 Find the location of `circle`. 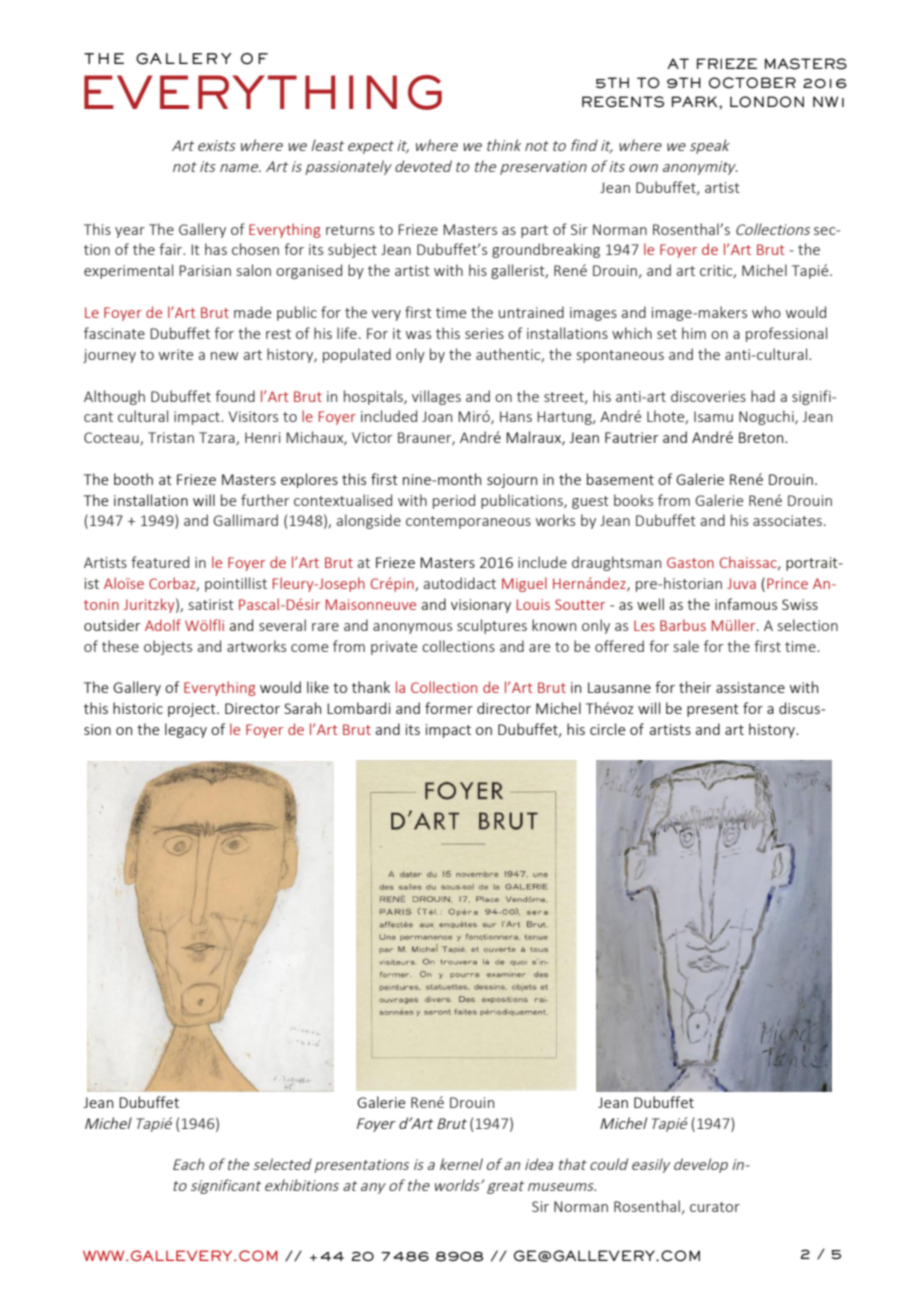

circle is located at coordinates (607, 729).
